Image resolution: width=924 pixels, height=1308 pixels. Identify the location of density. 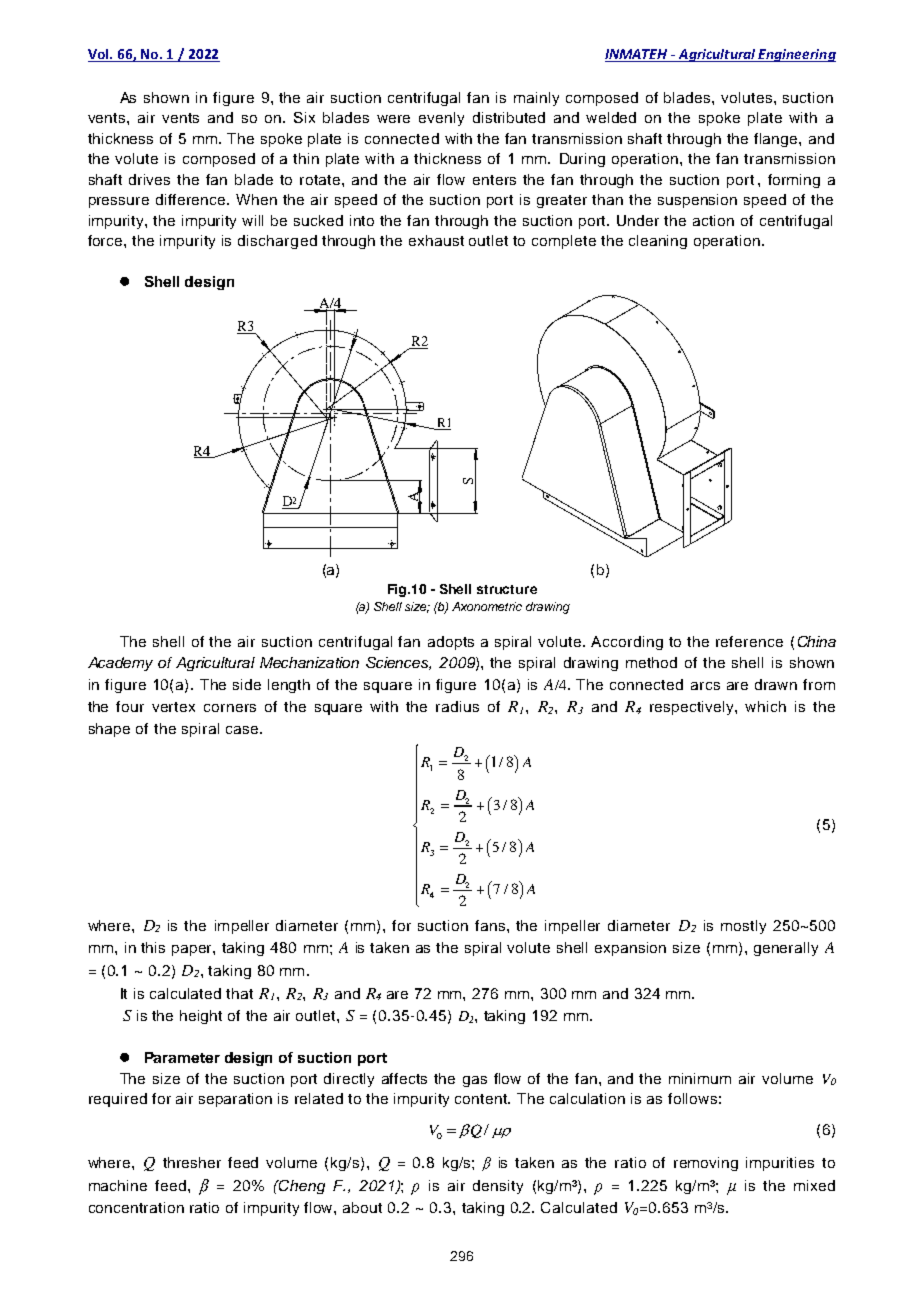
(498, 1187).
